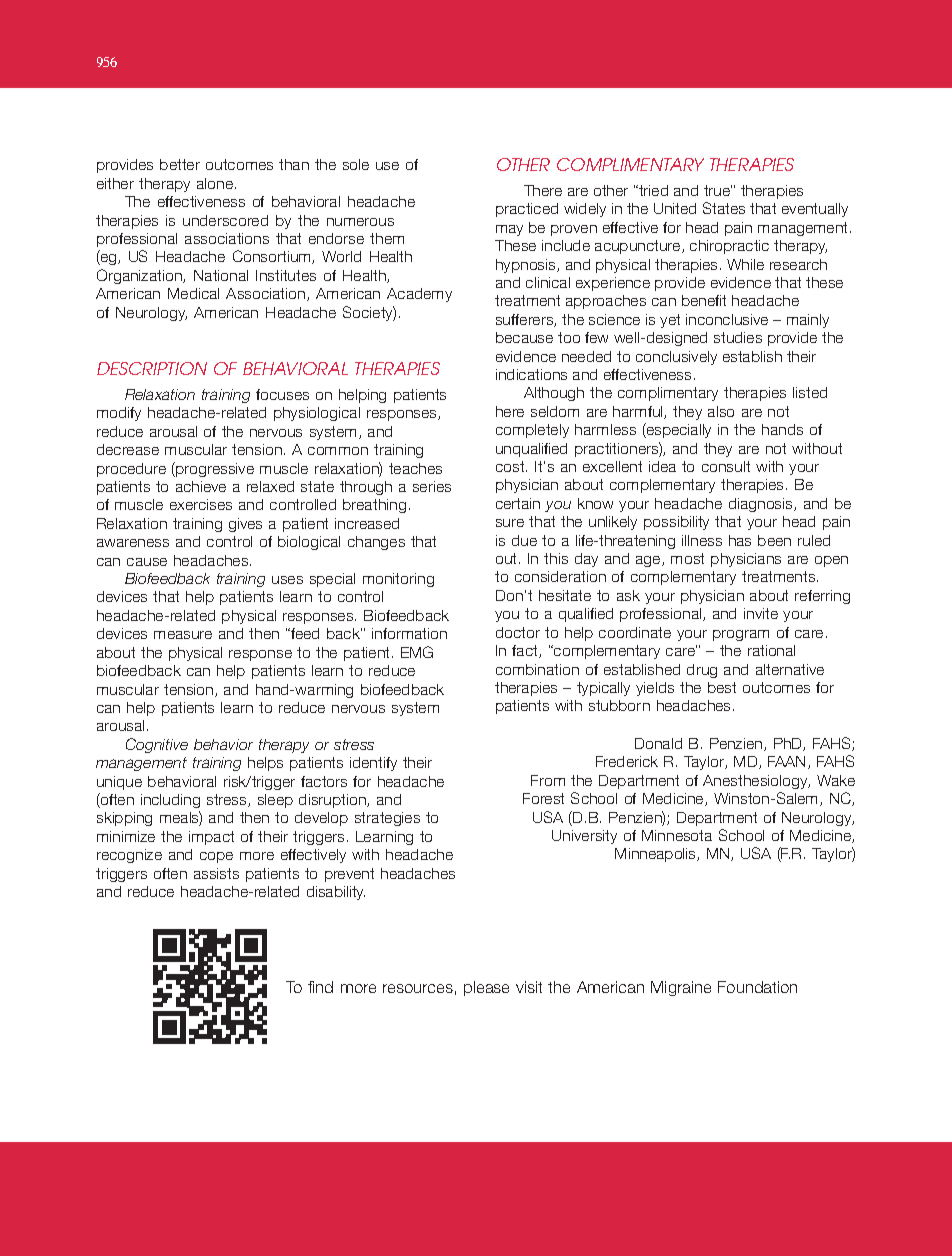 Image resolution: width=952 pixels, height=1256 pixels. Describe the element at coordinates (718, 190) in the document. I see `true` at that location.
